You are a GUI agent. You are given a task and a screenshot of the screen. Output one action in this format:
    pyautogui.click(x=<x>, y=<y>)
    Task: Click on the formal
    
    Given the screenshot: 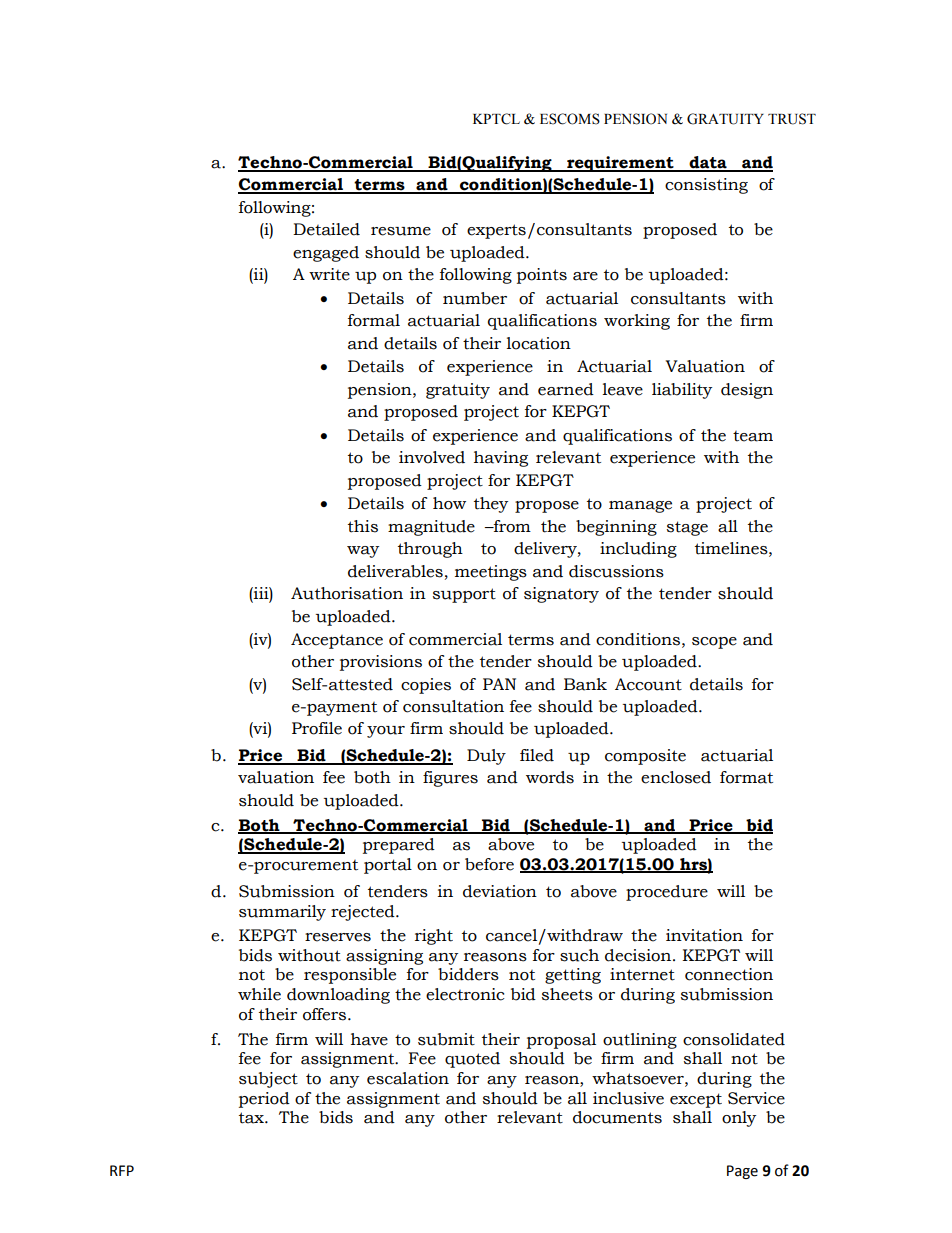 What is the action you would take?
    pyautogui.click(x=374, y=320)
